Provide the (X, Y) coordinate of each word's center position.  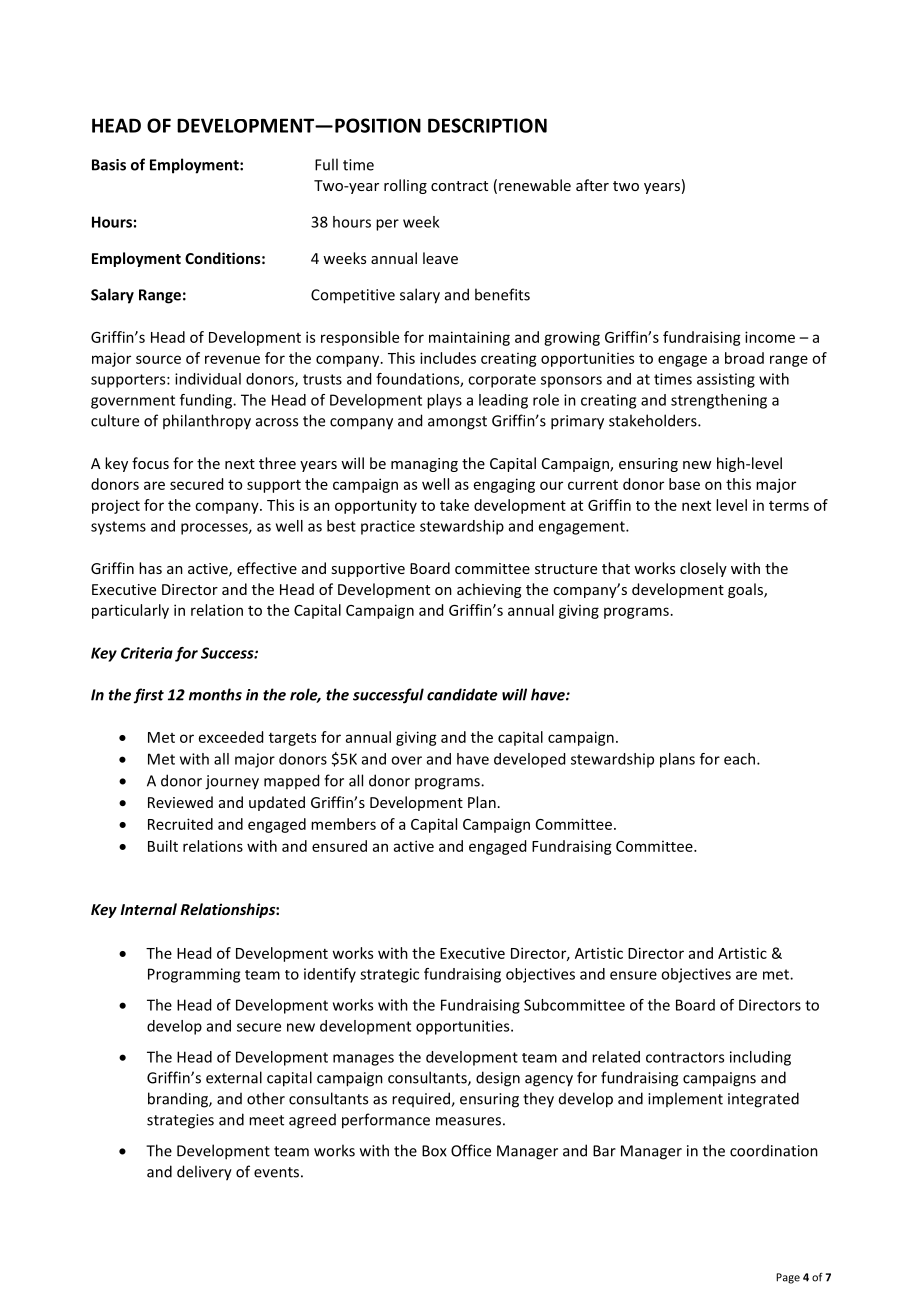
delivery (204, 1173)
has (150, 568)
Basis (109, 165)
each (739, 759)
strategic (389, 975)
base (684, 484)
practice (388, 527)
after (592, 185)
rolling (405, 186)
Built (163, 846)
